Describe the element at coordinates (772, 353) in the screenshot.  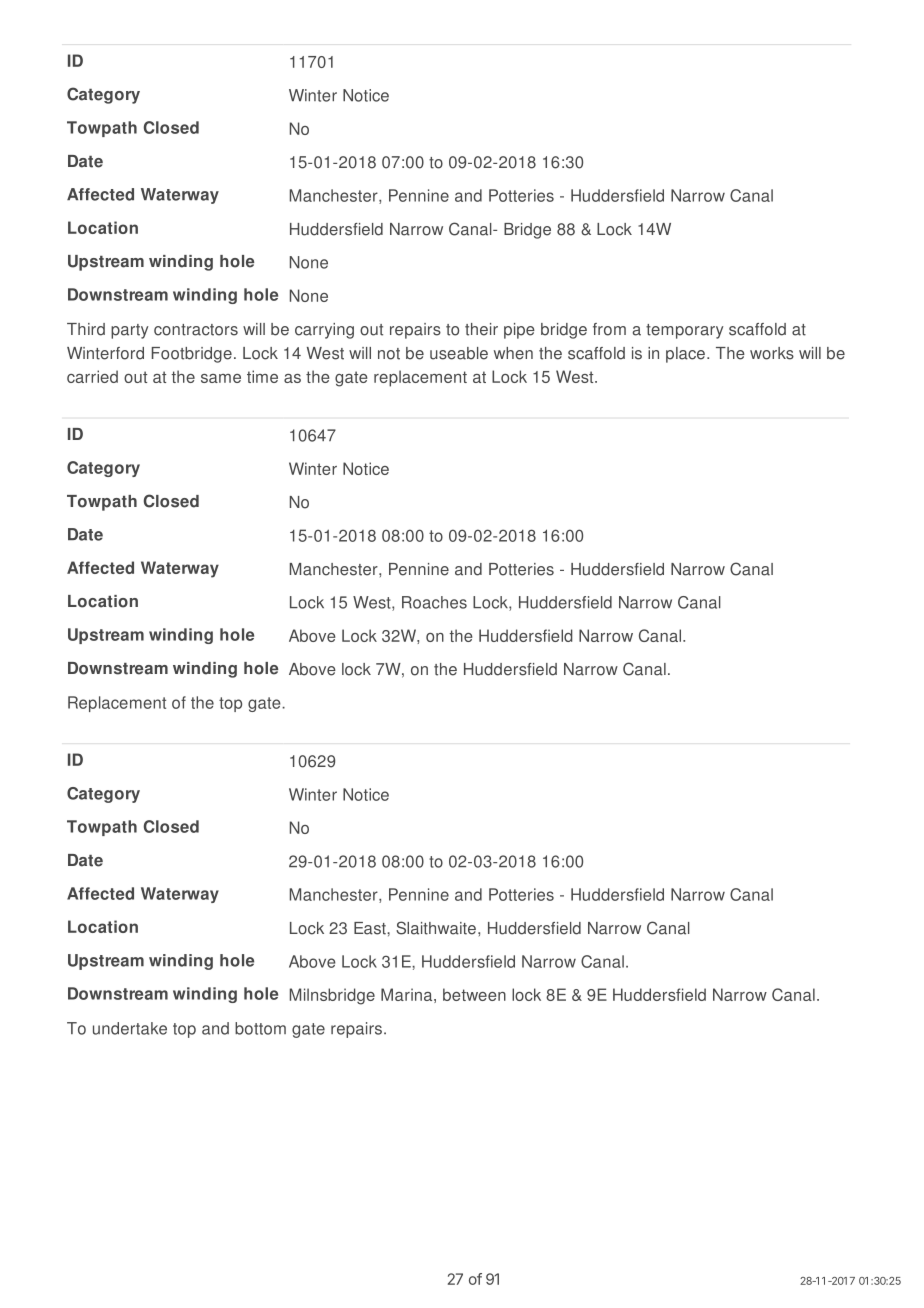
I see `works` at that location.
